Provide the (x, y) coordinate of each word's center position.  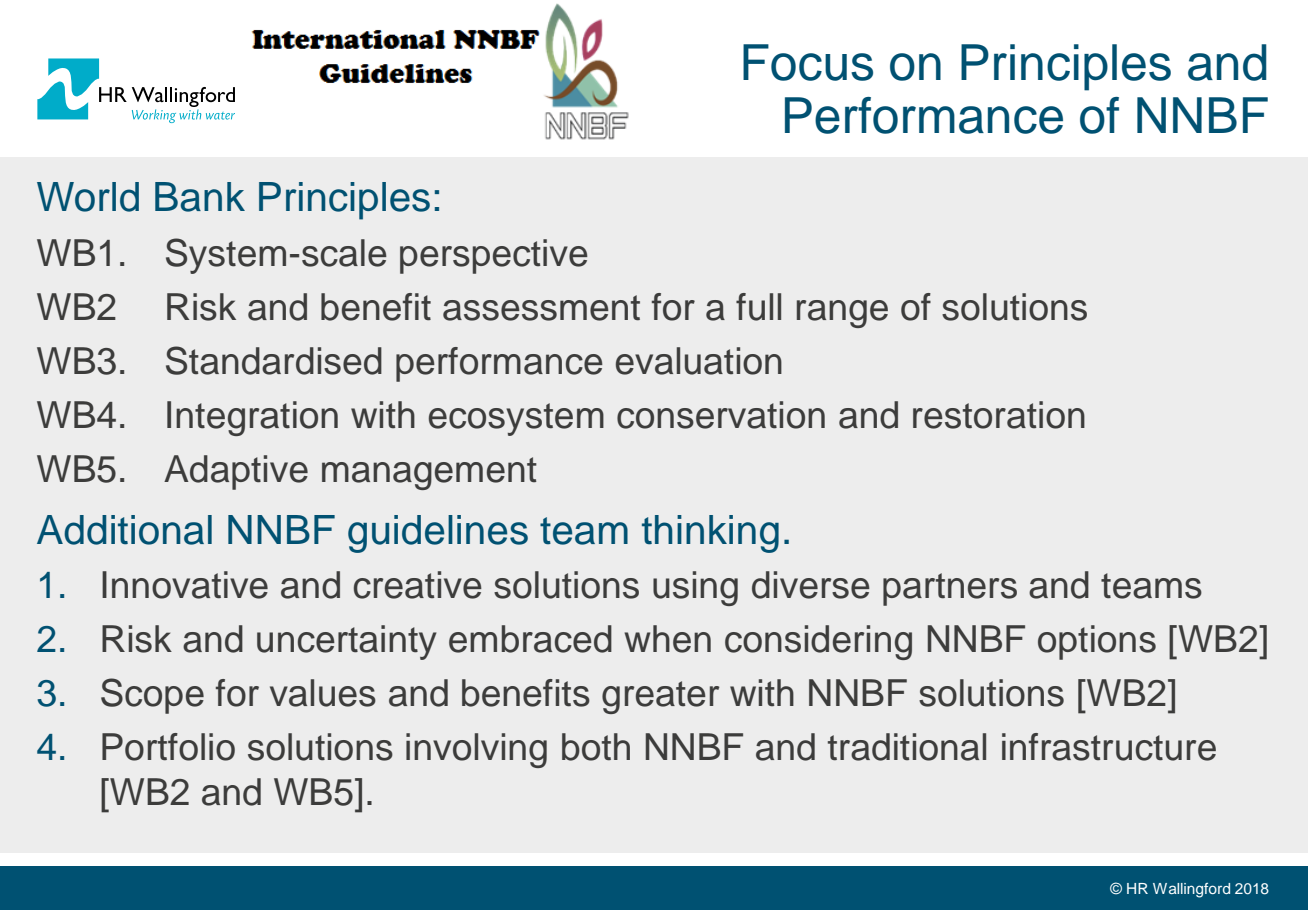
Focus (808, 62)
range (842, 314)
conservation (721, 415)
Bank (200, 197)
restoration (999, 415)
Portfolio (168, 747)
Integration (252, 418)
